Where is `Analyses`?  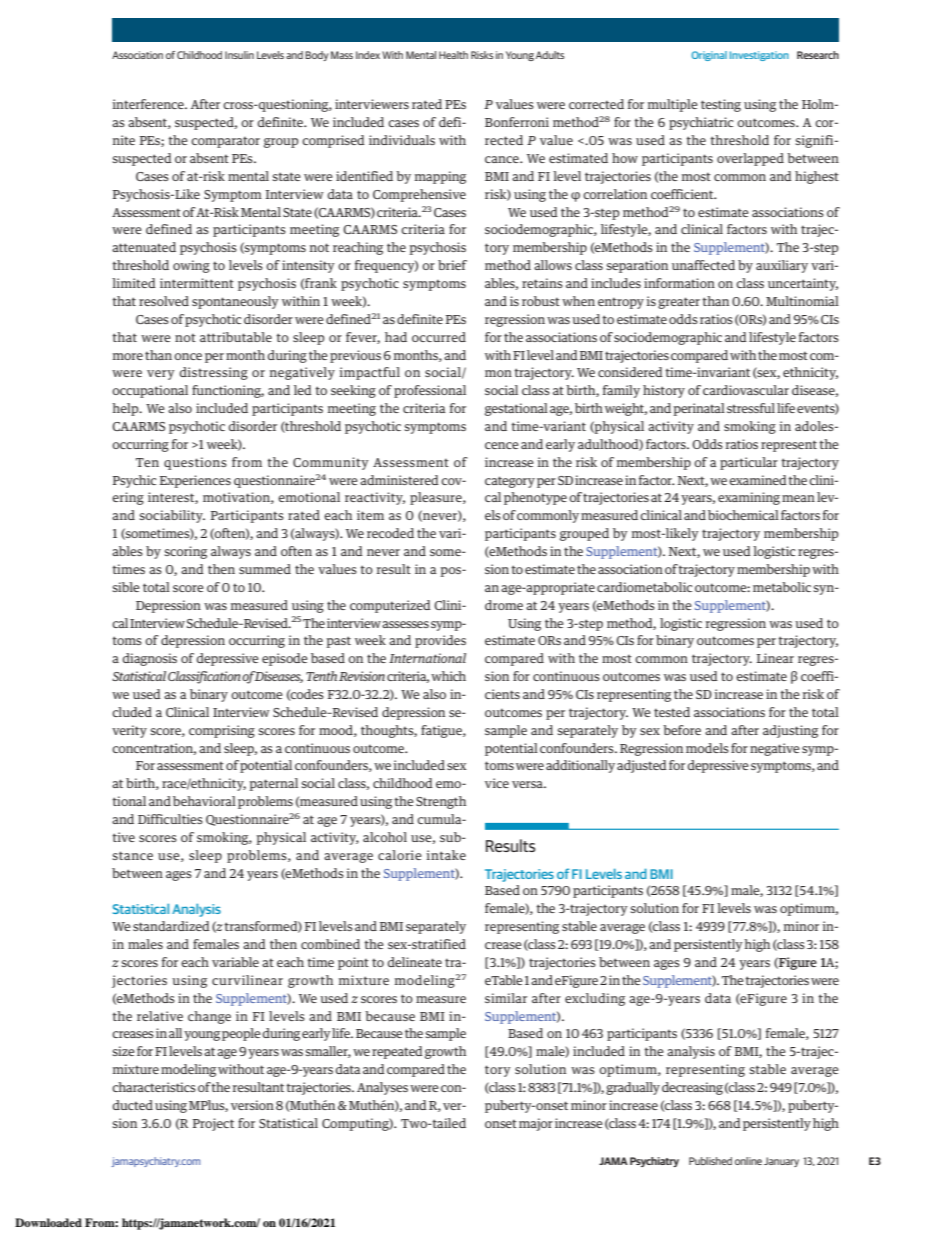 Analyses is located at coordinates (382, 1088).
